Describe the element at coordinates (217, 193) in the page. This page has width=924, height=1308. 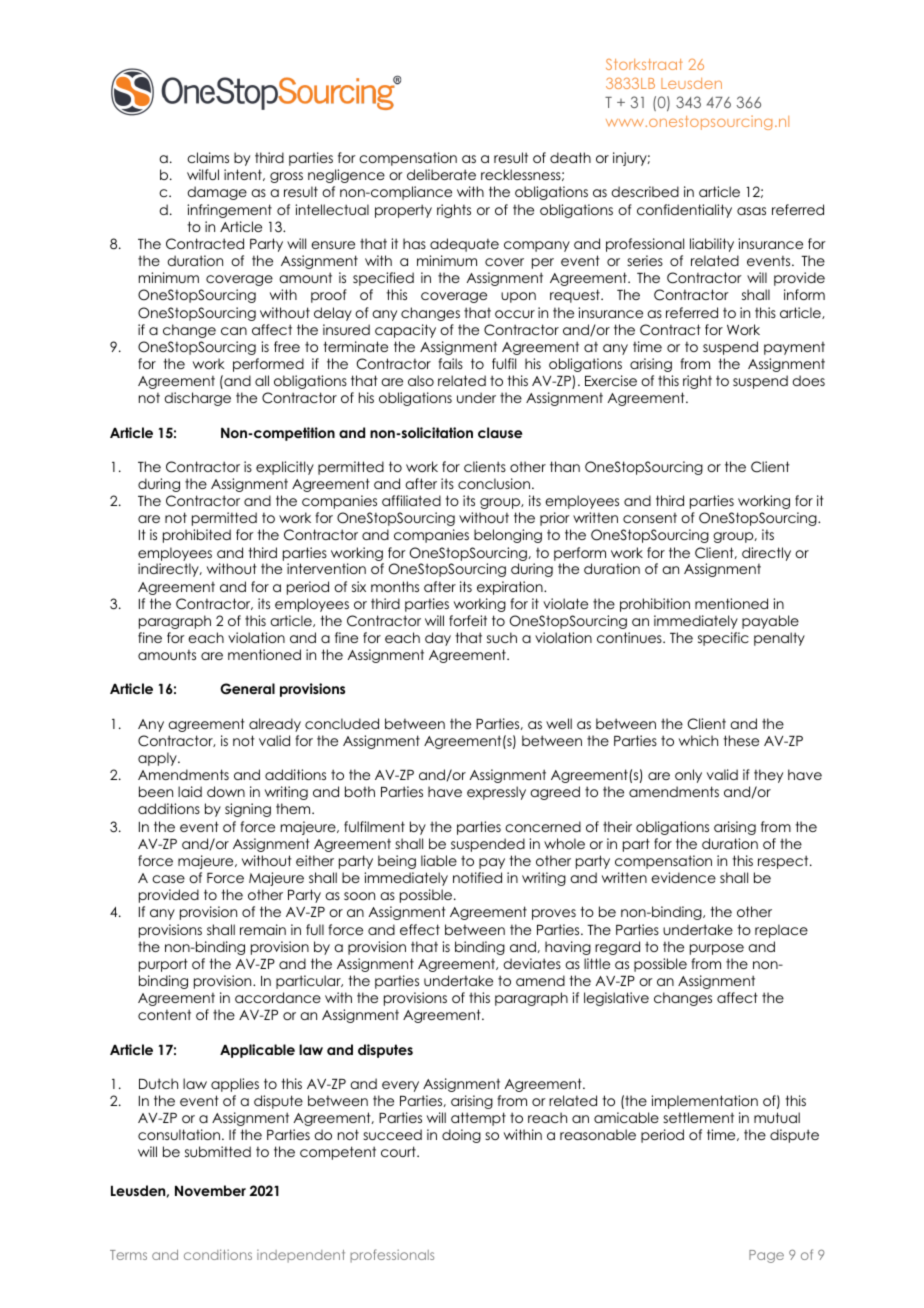
I see `damage` at that location.
